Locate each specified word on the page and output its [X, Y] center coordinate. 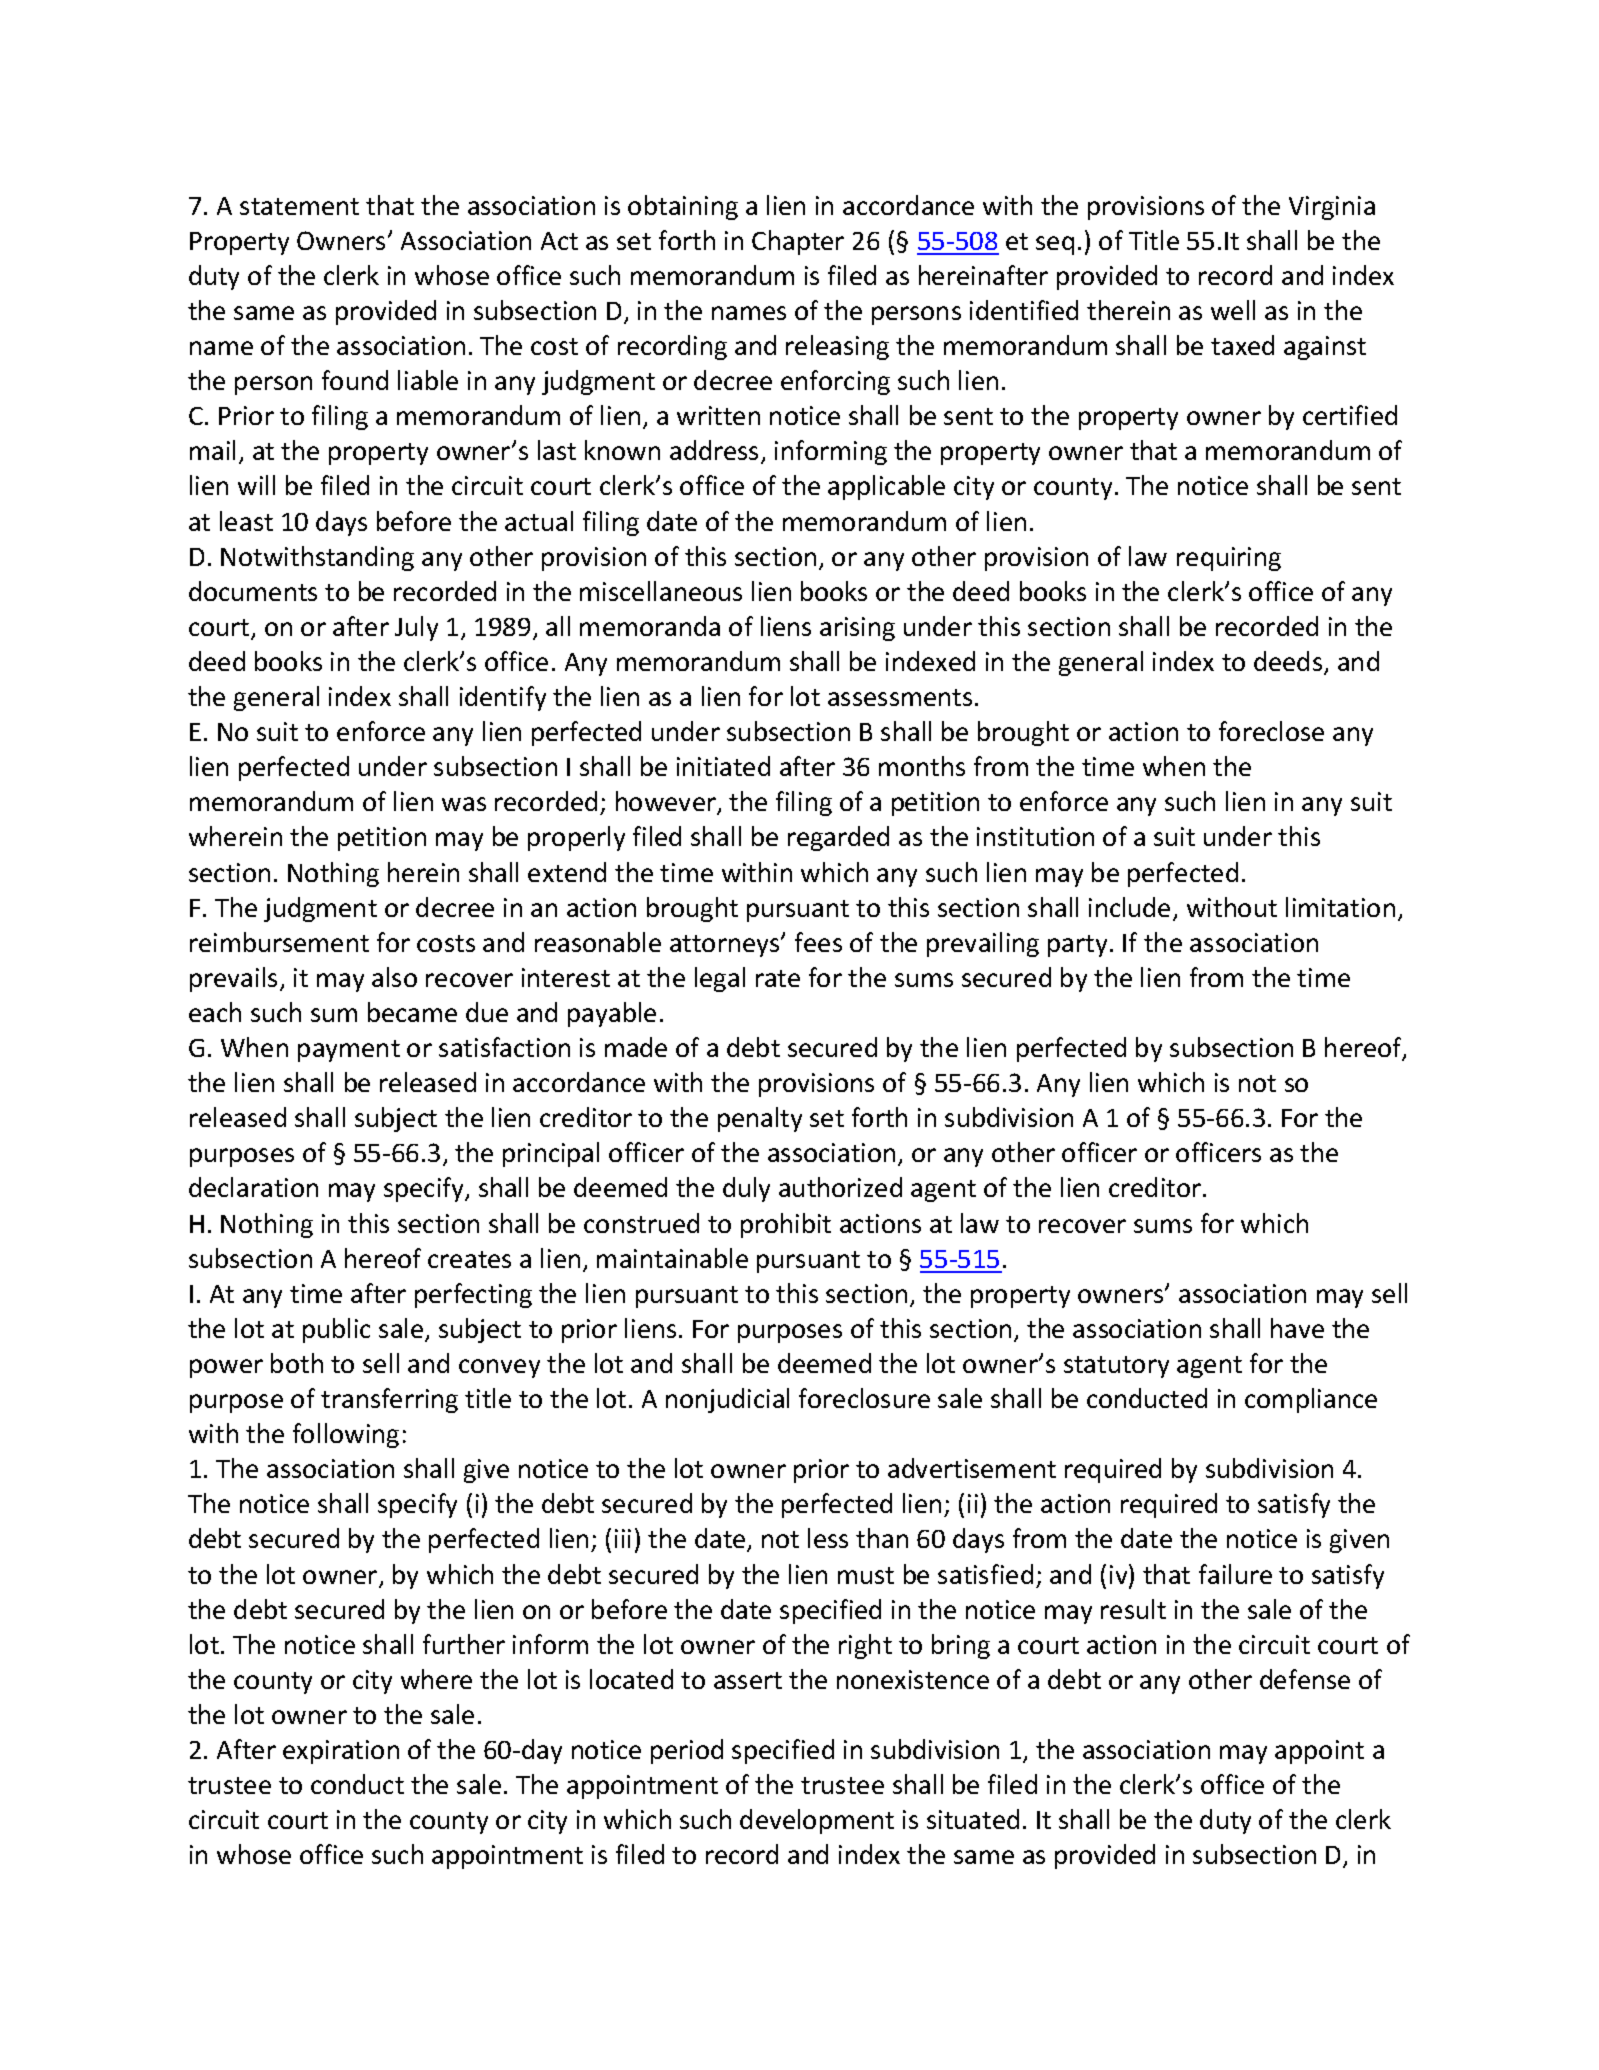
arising [857, 629]
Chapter [798, 242]
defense [1305, 1679]
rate [778, 978]
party [1077, 946]
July [416, 628]
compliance [1311, 1400]
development [817, 1821]
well [1233, 310]
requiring [1229, 559]
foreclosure [864, 1398]
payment [349, 1051]
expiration [341, 1752]
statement [299, 206]
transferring [389, 1400]
